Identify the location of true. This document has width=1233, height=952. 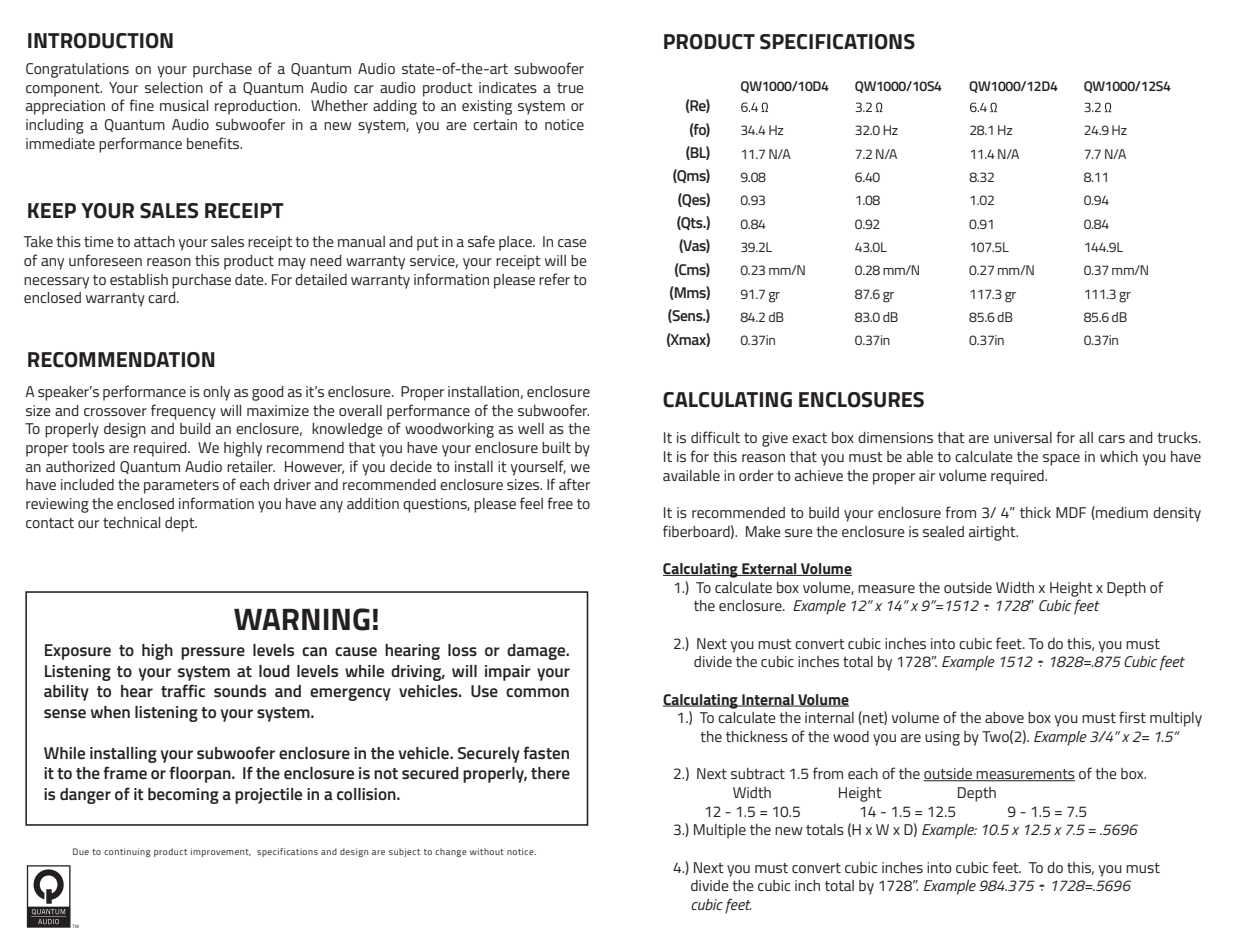
(570, 88).
